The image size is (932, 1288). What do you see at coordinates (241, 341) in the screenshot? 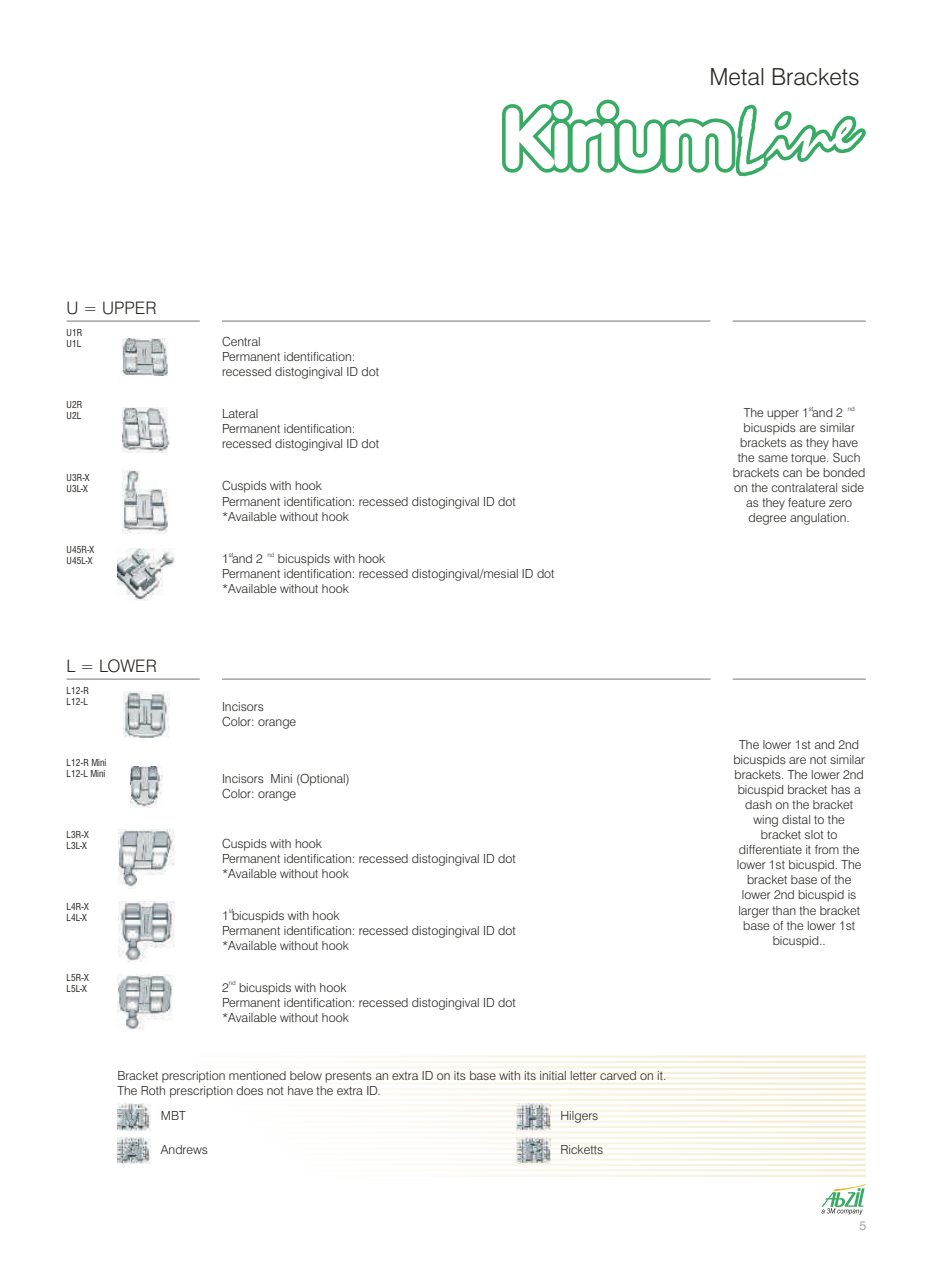
I see `Central` at bounding box center [241, 341].
